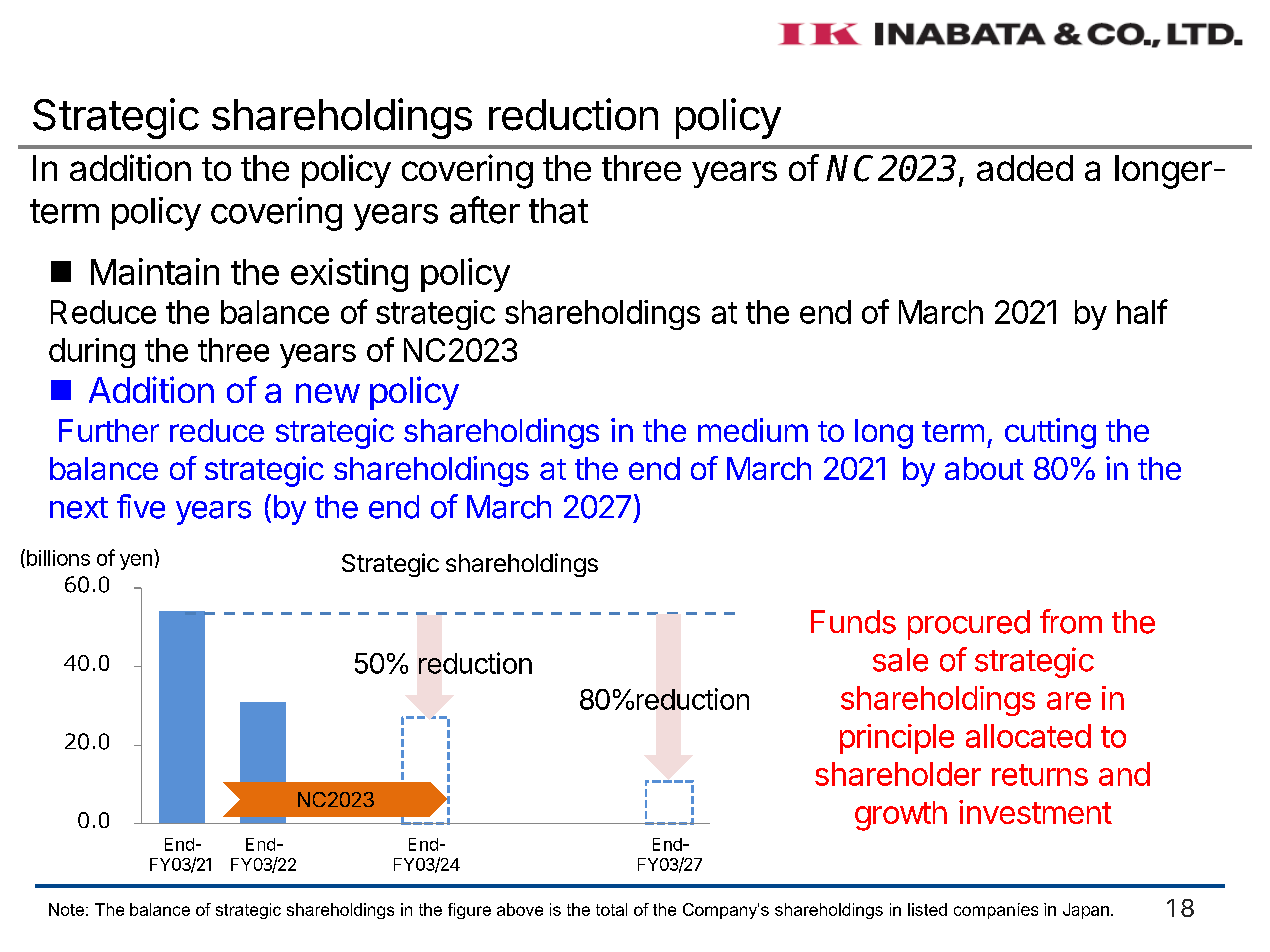 The height and width of the screenshot is (952, 1270). What do you see at coordinates (853, 622) in the screenshot?
I see `Funds` at bounding box center [853, 622].
